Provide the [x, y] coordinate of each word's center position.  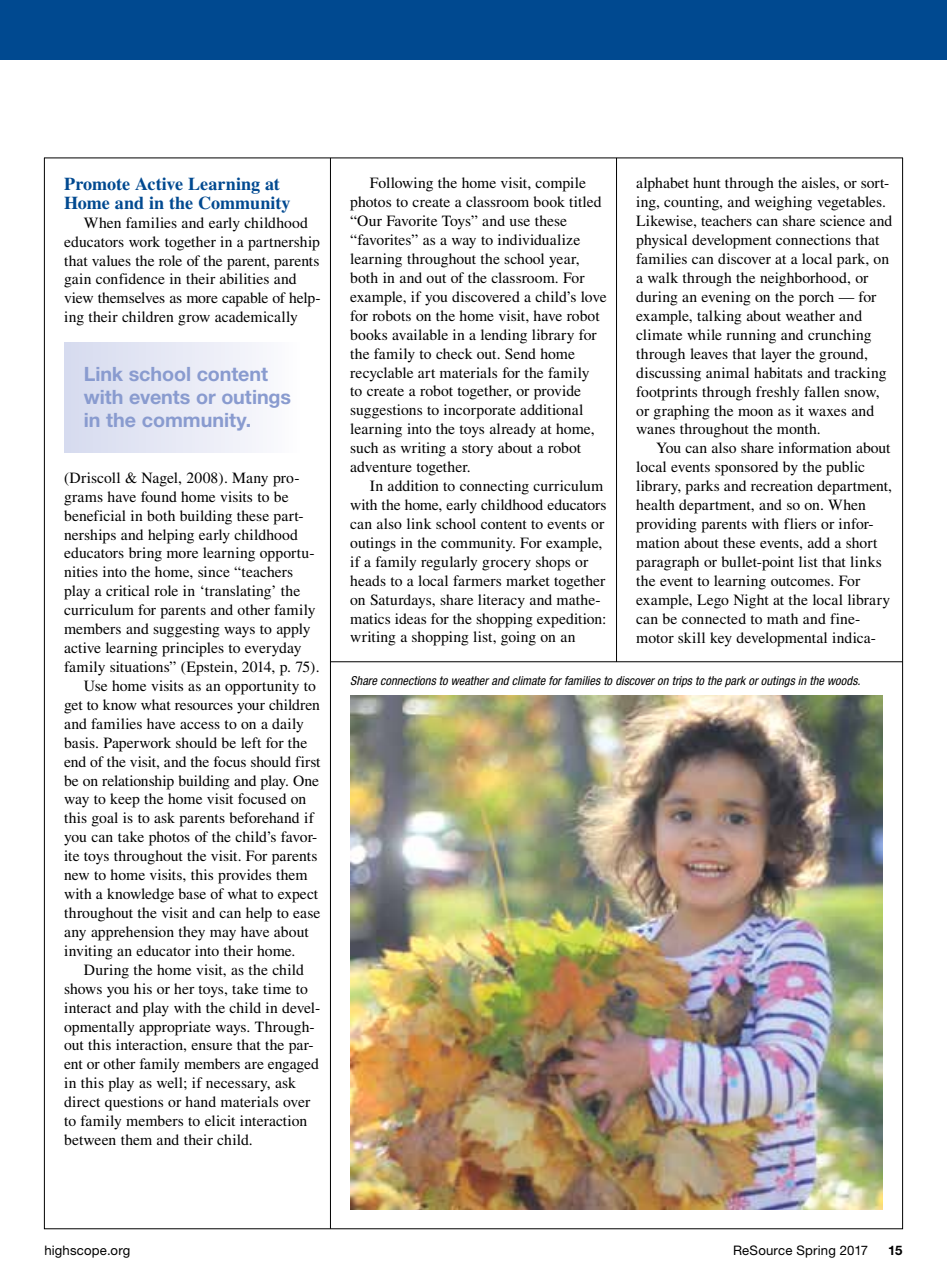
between [90, 1139]
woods [844, 680]
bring [145, 554]
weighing [783, 203]
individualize [539, 239]
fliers [800, 523]
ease [306, 914]
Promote [97, 183]
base [192, 893]
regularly [449, 563]
